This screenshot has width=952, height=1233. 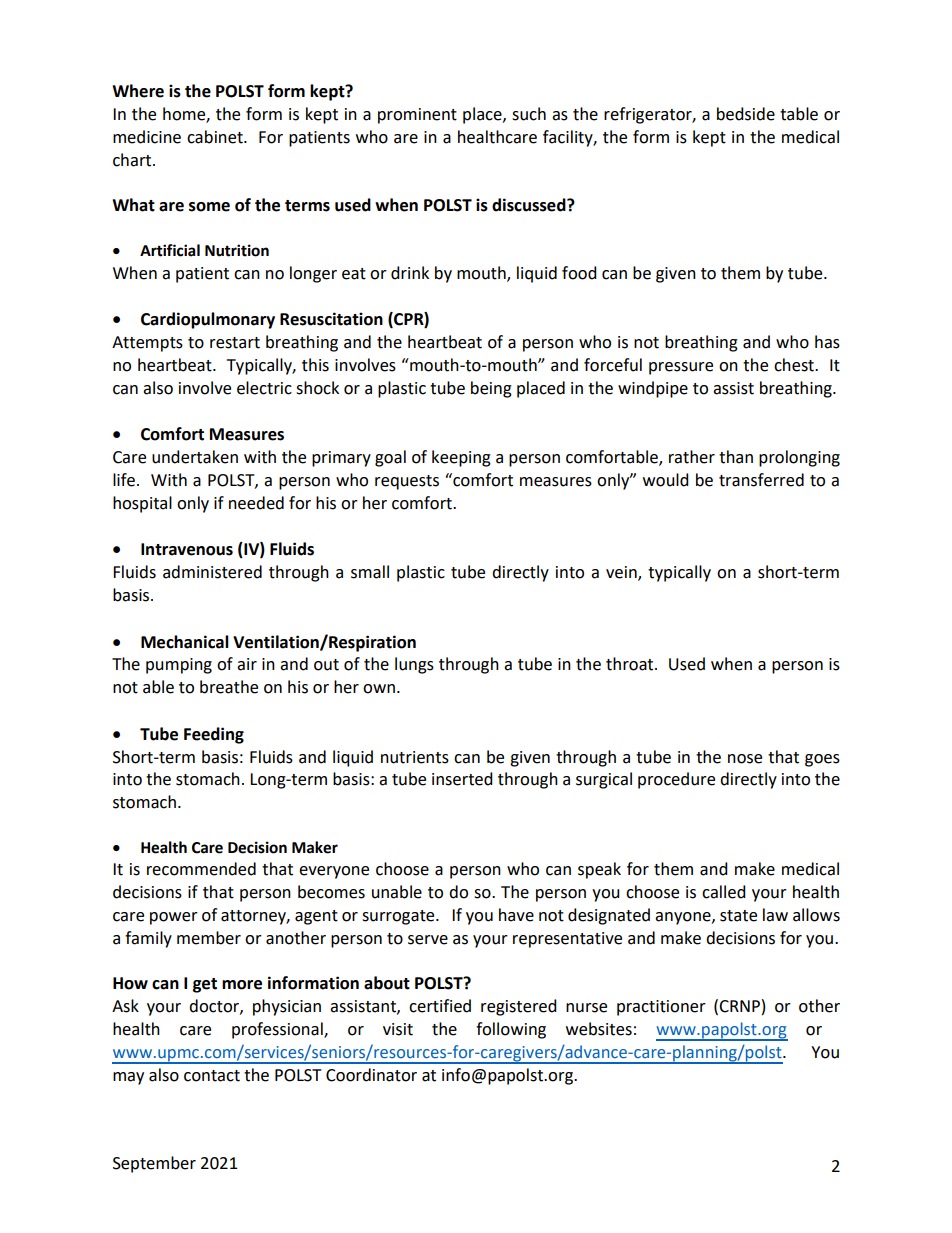 What do you see at coordinates (746, 114) in the screenshot?
I see `bedside` at bounding box center [746, 114].
